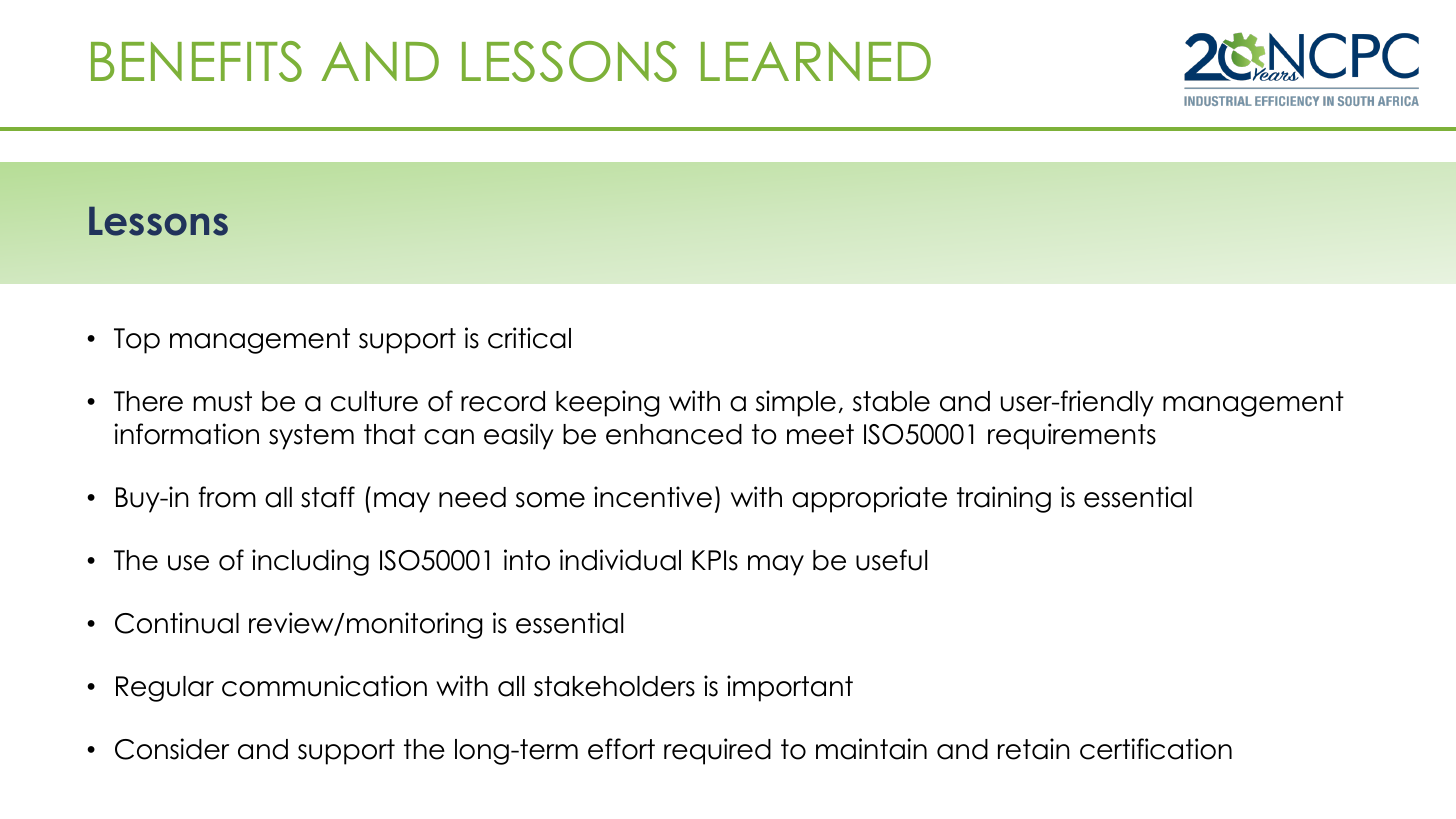 The width and height of the screenshot is (1456, 819). What do you see at coordinates (529, 338) in the screenshot?
I see `critical` at bounding box center [529, 338].
